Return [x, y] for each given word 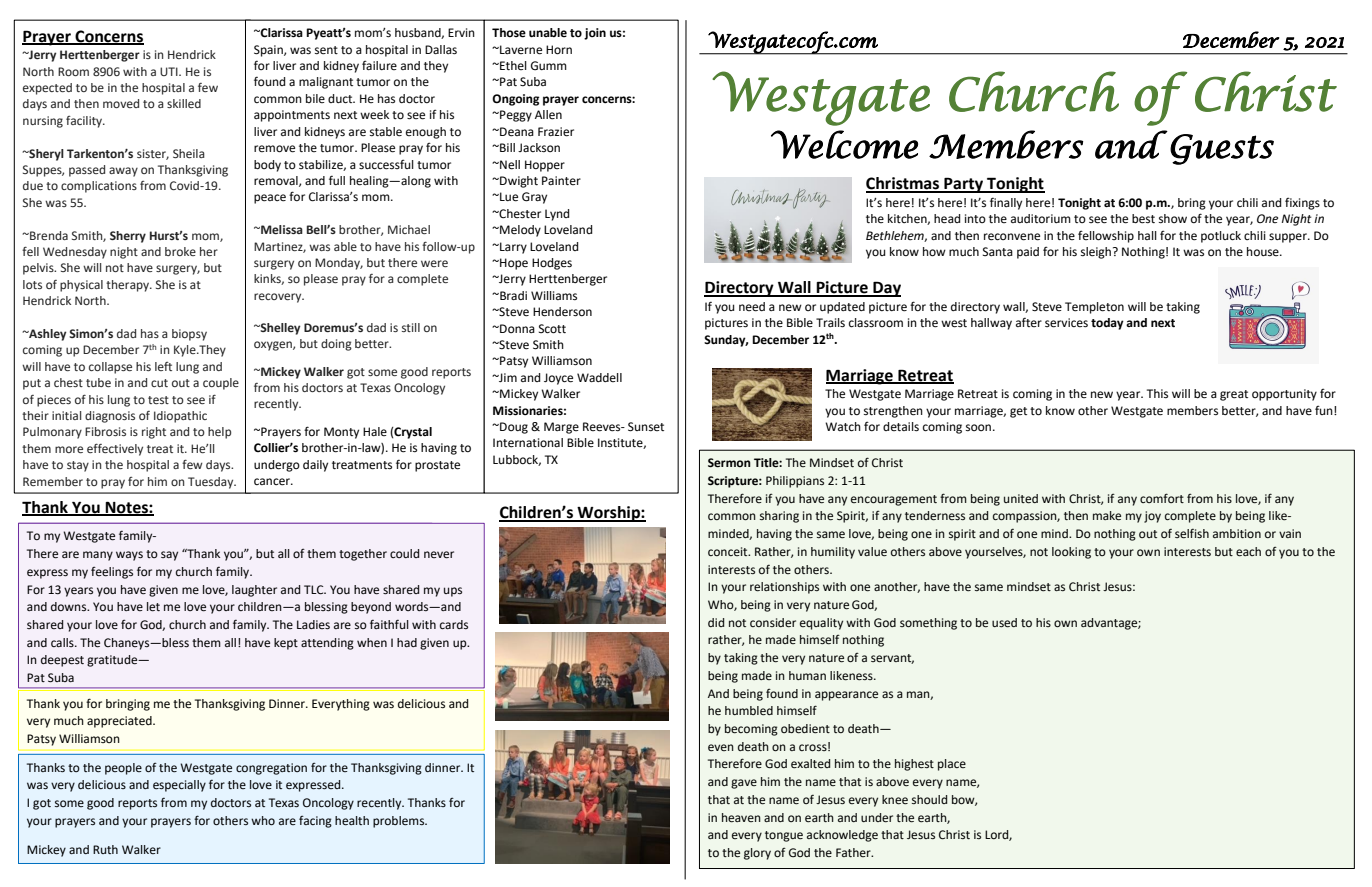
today [1107, 324]
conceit [729, 551]
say [169, 556]
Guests [1222, 149]
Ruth [105, 849]
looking [1071, 553]
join [595, 34]
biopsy [189, 335]
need [752, 307]
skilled [184, 103]
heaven [741, 818]
